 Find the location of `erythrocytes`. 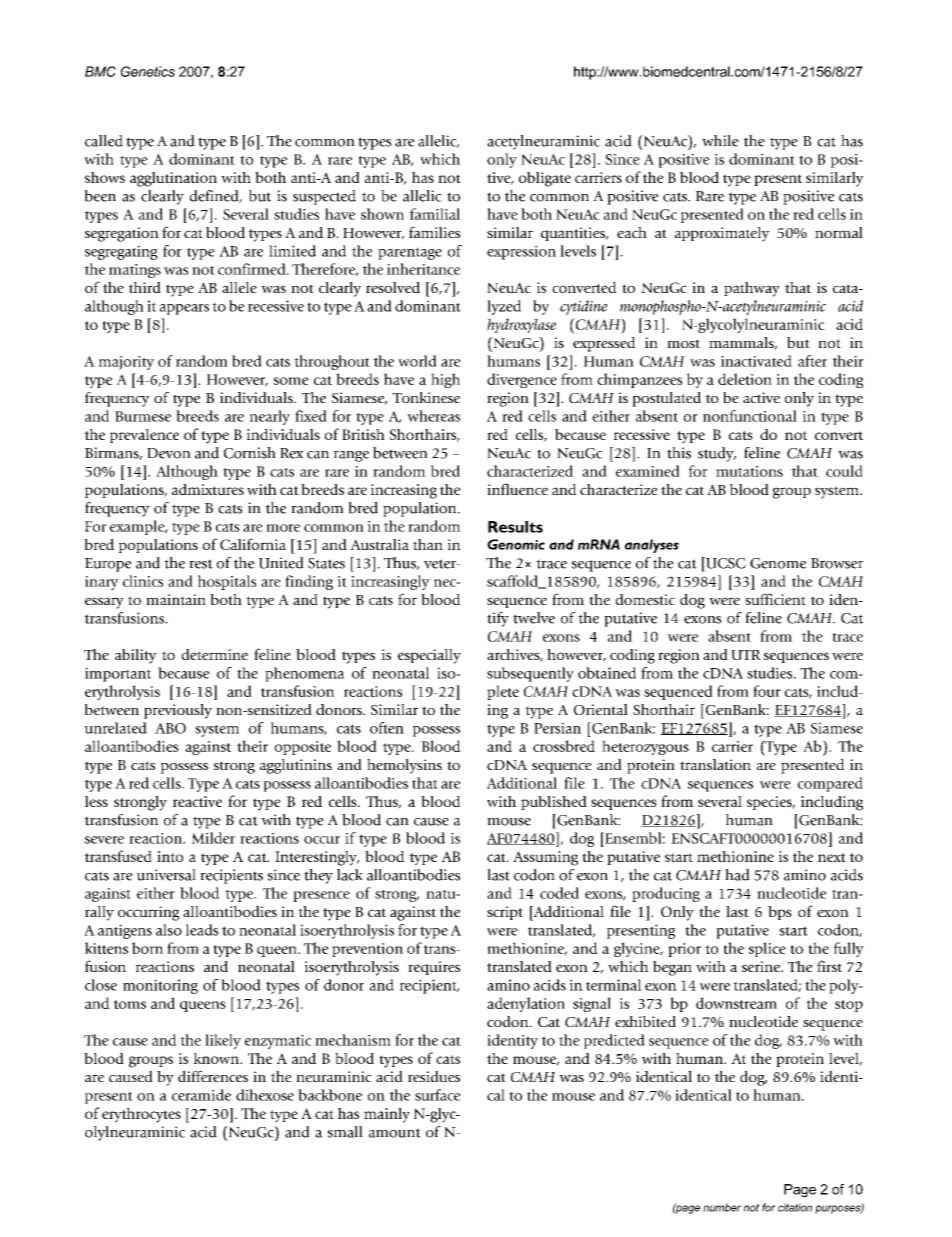

erythrocytes is located at coordinates (141, 1115).
